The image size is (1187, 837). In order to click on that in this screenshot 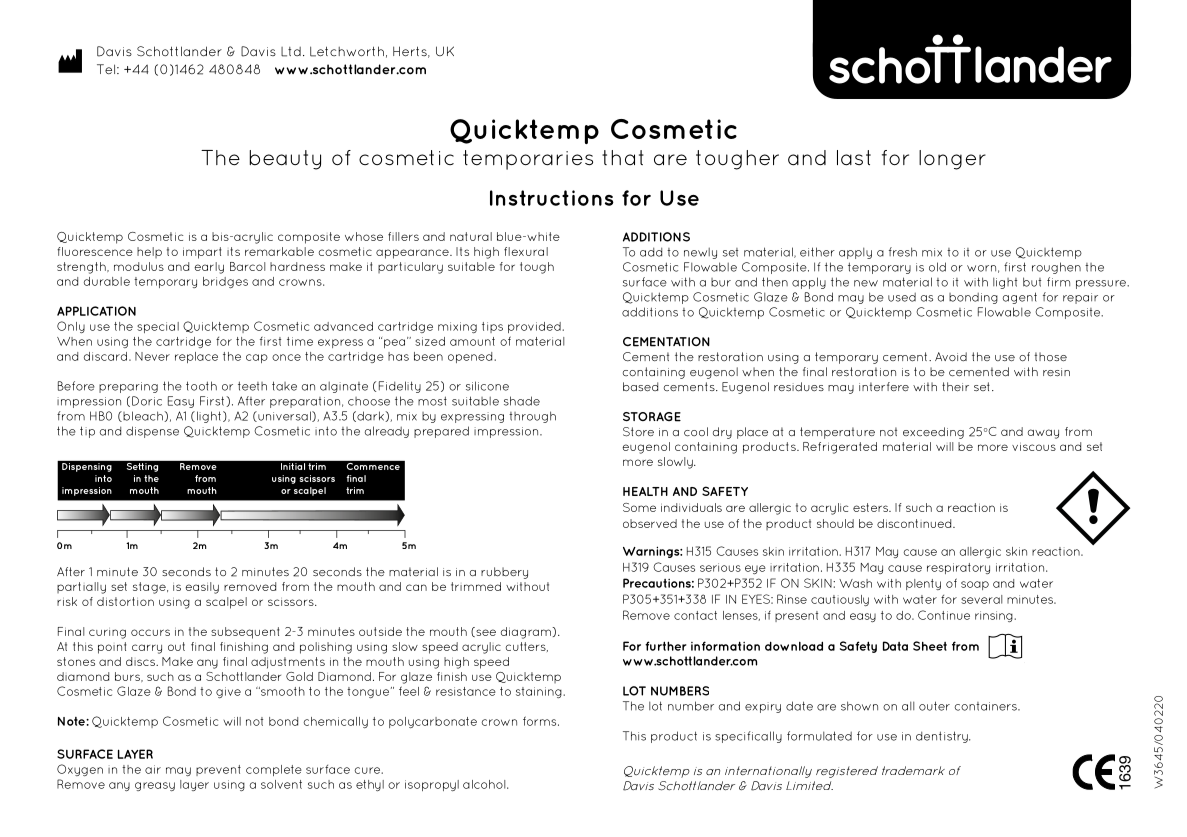, I will do `click(623, 157)`.
